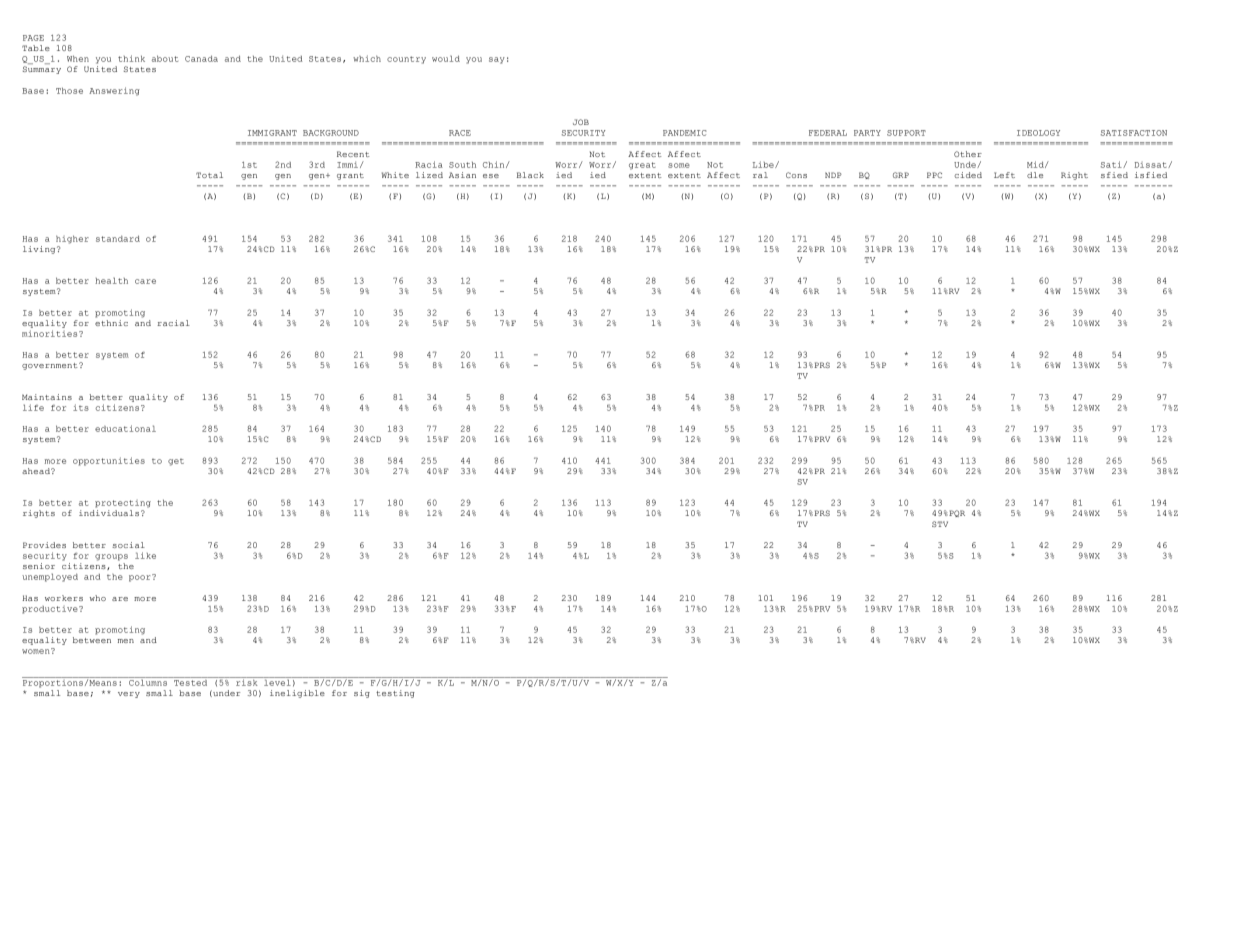 This screenshot has width=1233, height=952. What do you see at coordinates (901, 175) in the screenshot?
I see `GRP` at bounding box center [901, 175].
